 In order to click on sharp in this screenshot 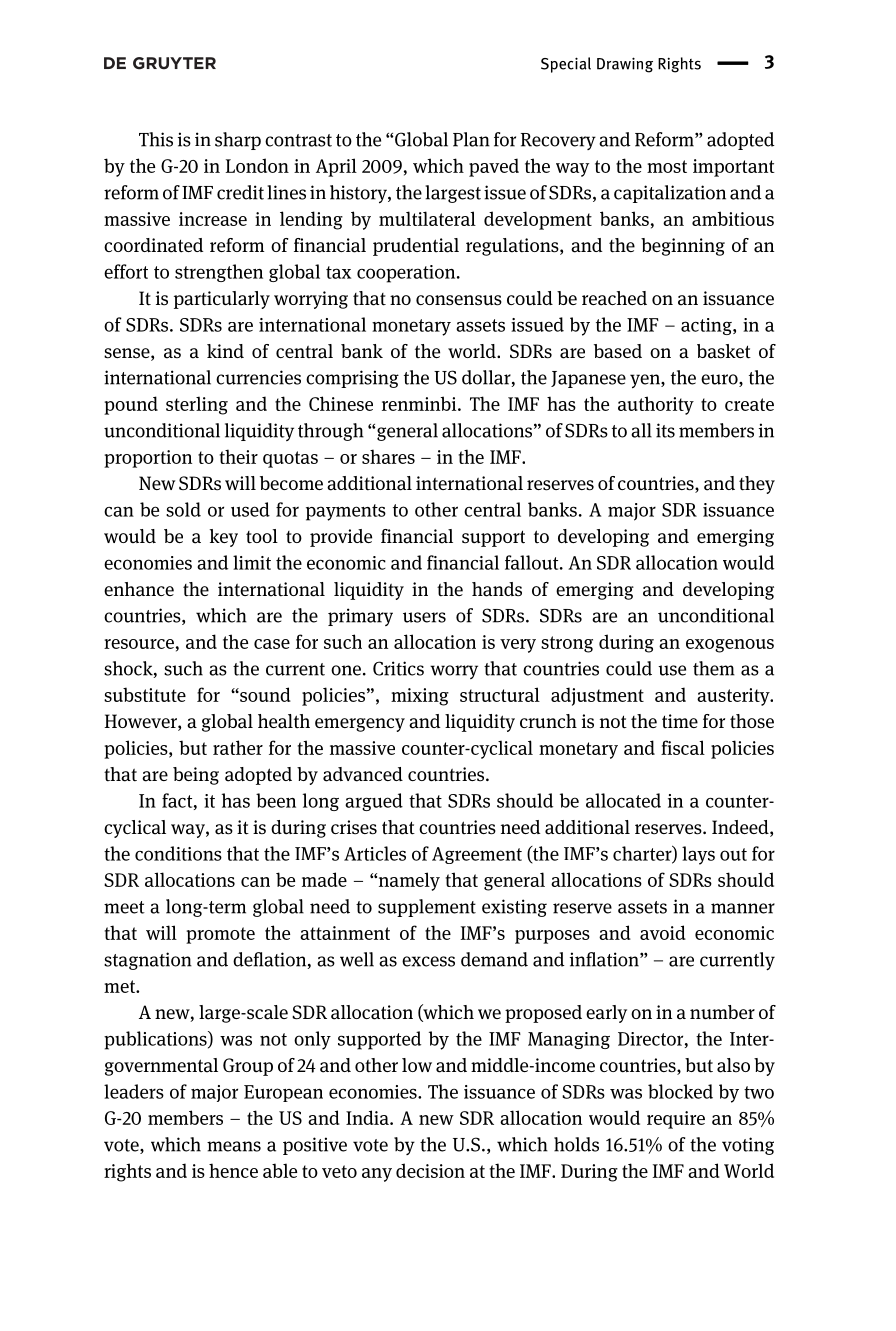, I will do `click(238, 141)`.
